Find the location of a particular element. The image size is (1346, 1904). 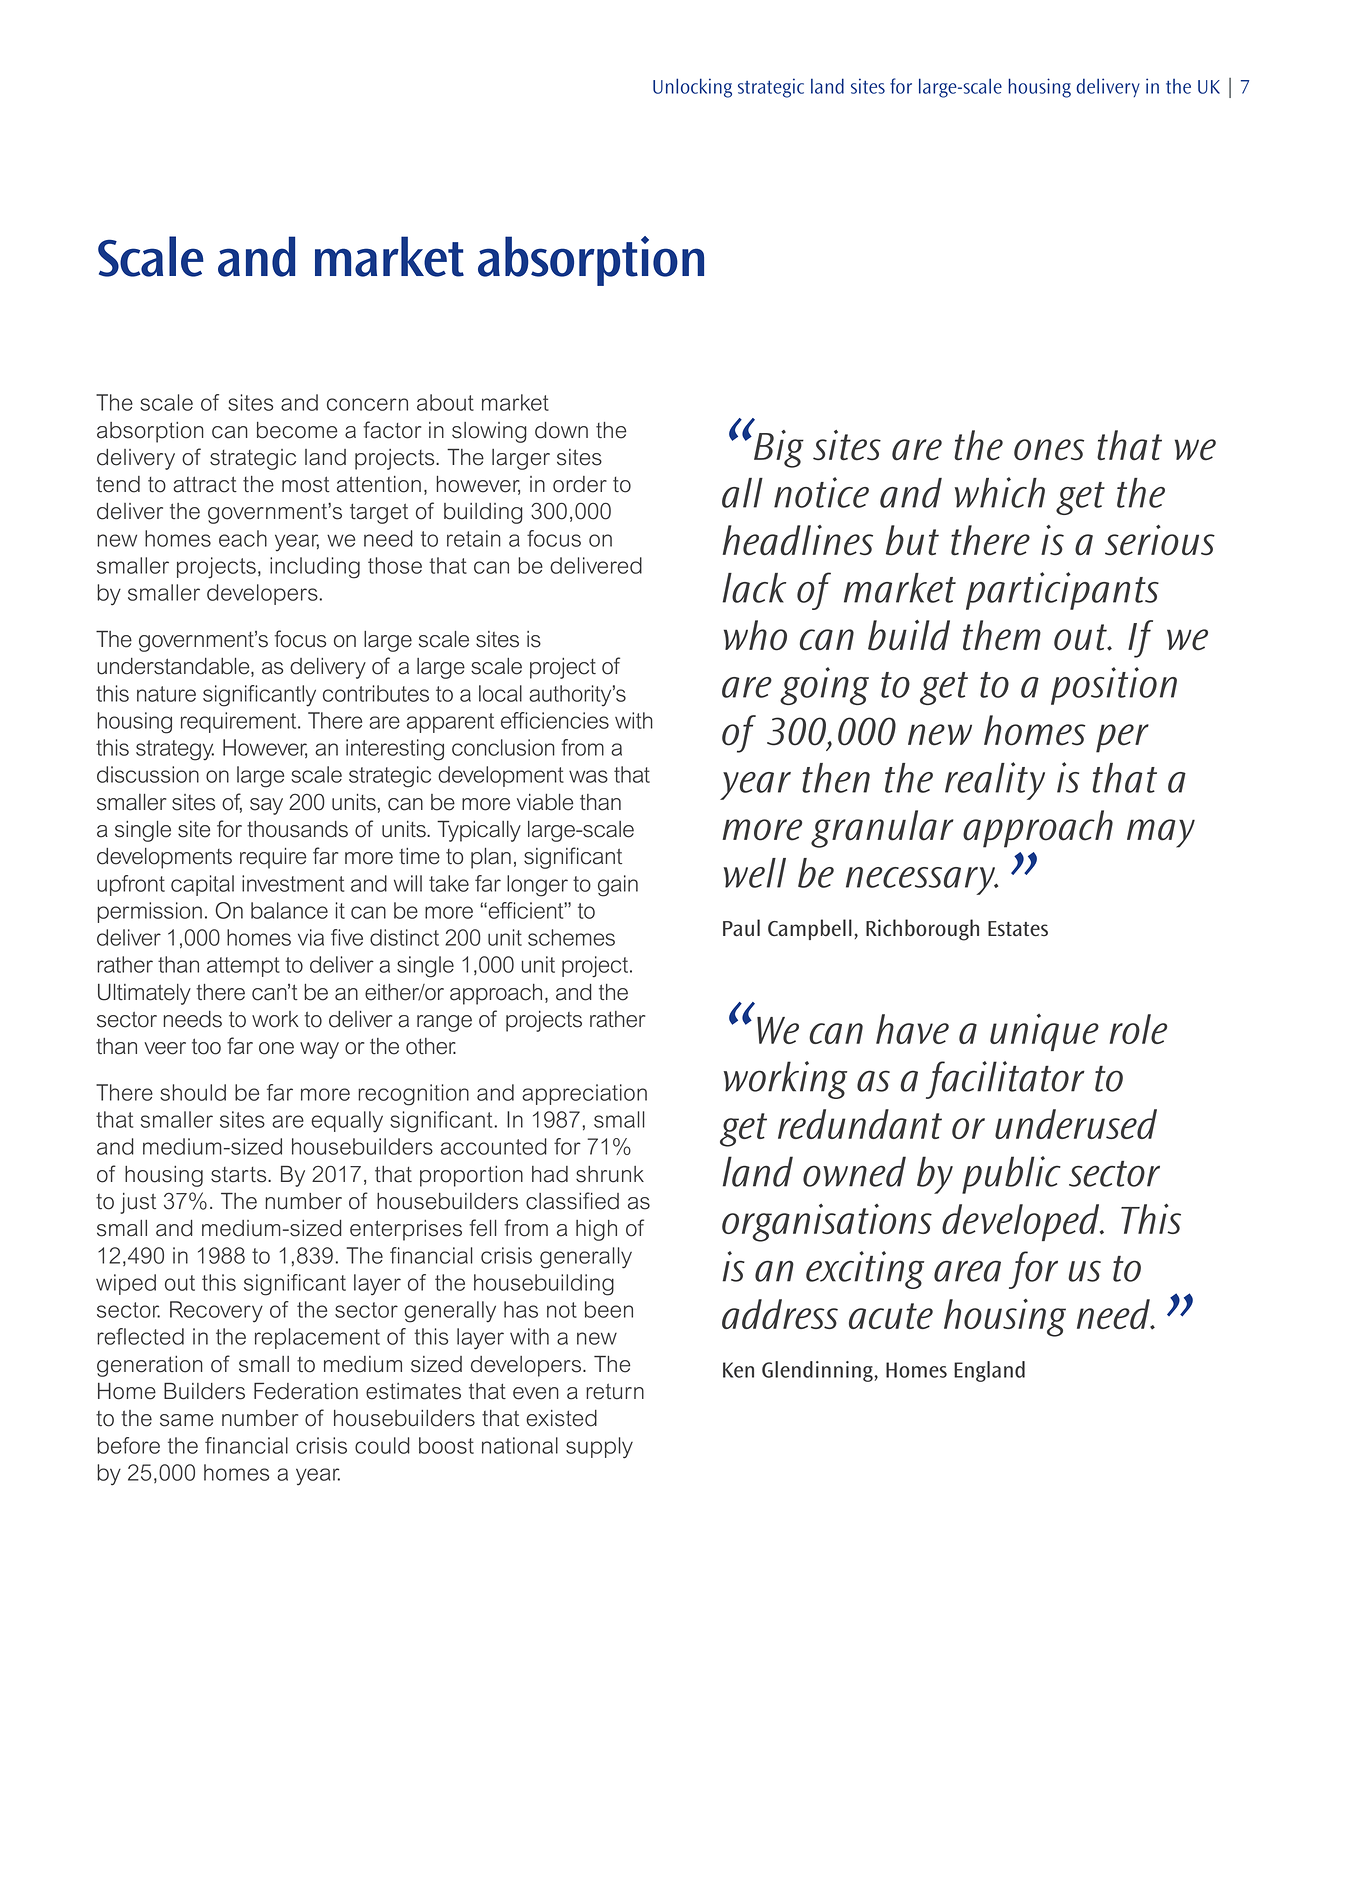

ones is located at coordinates (1049, 450).
